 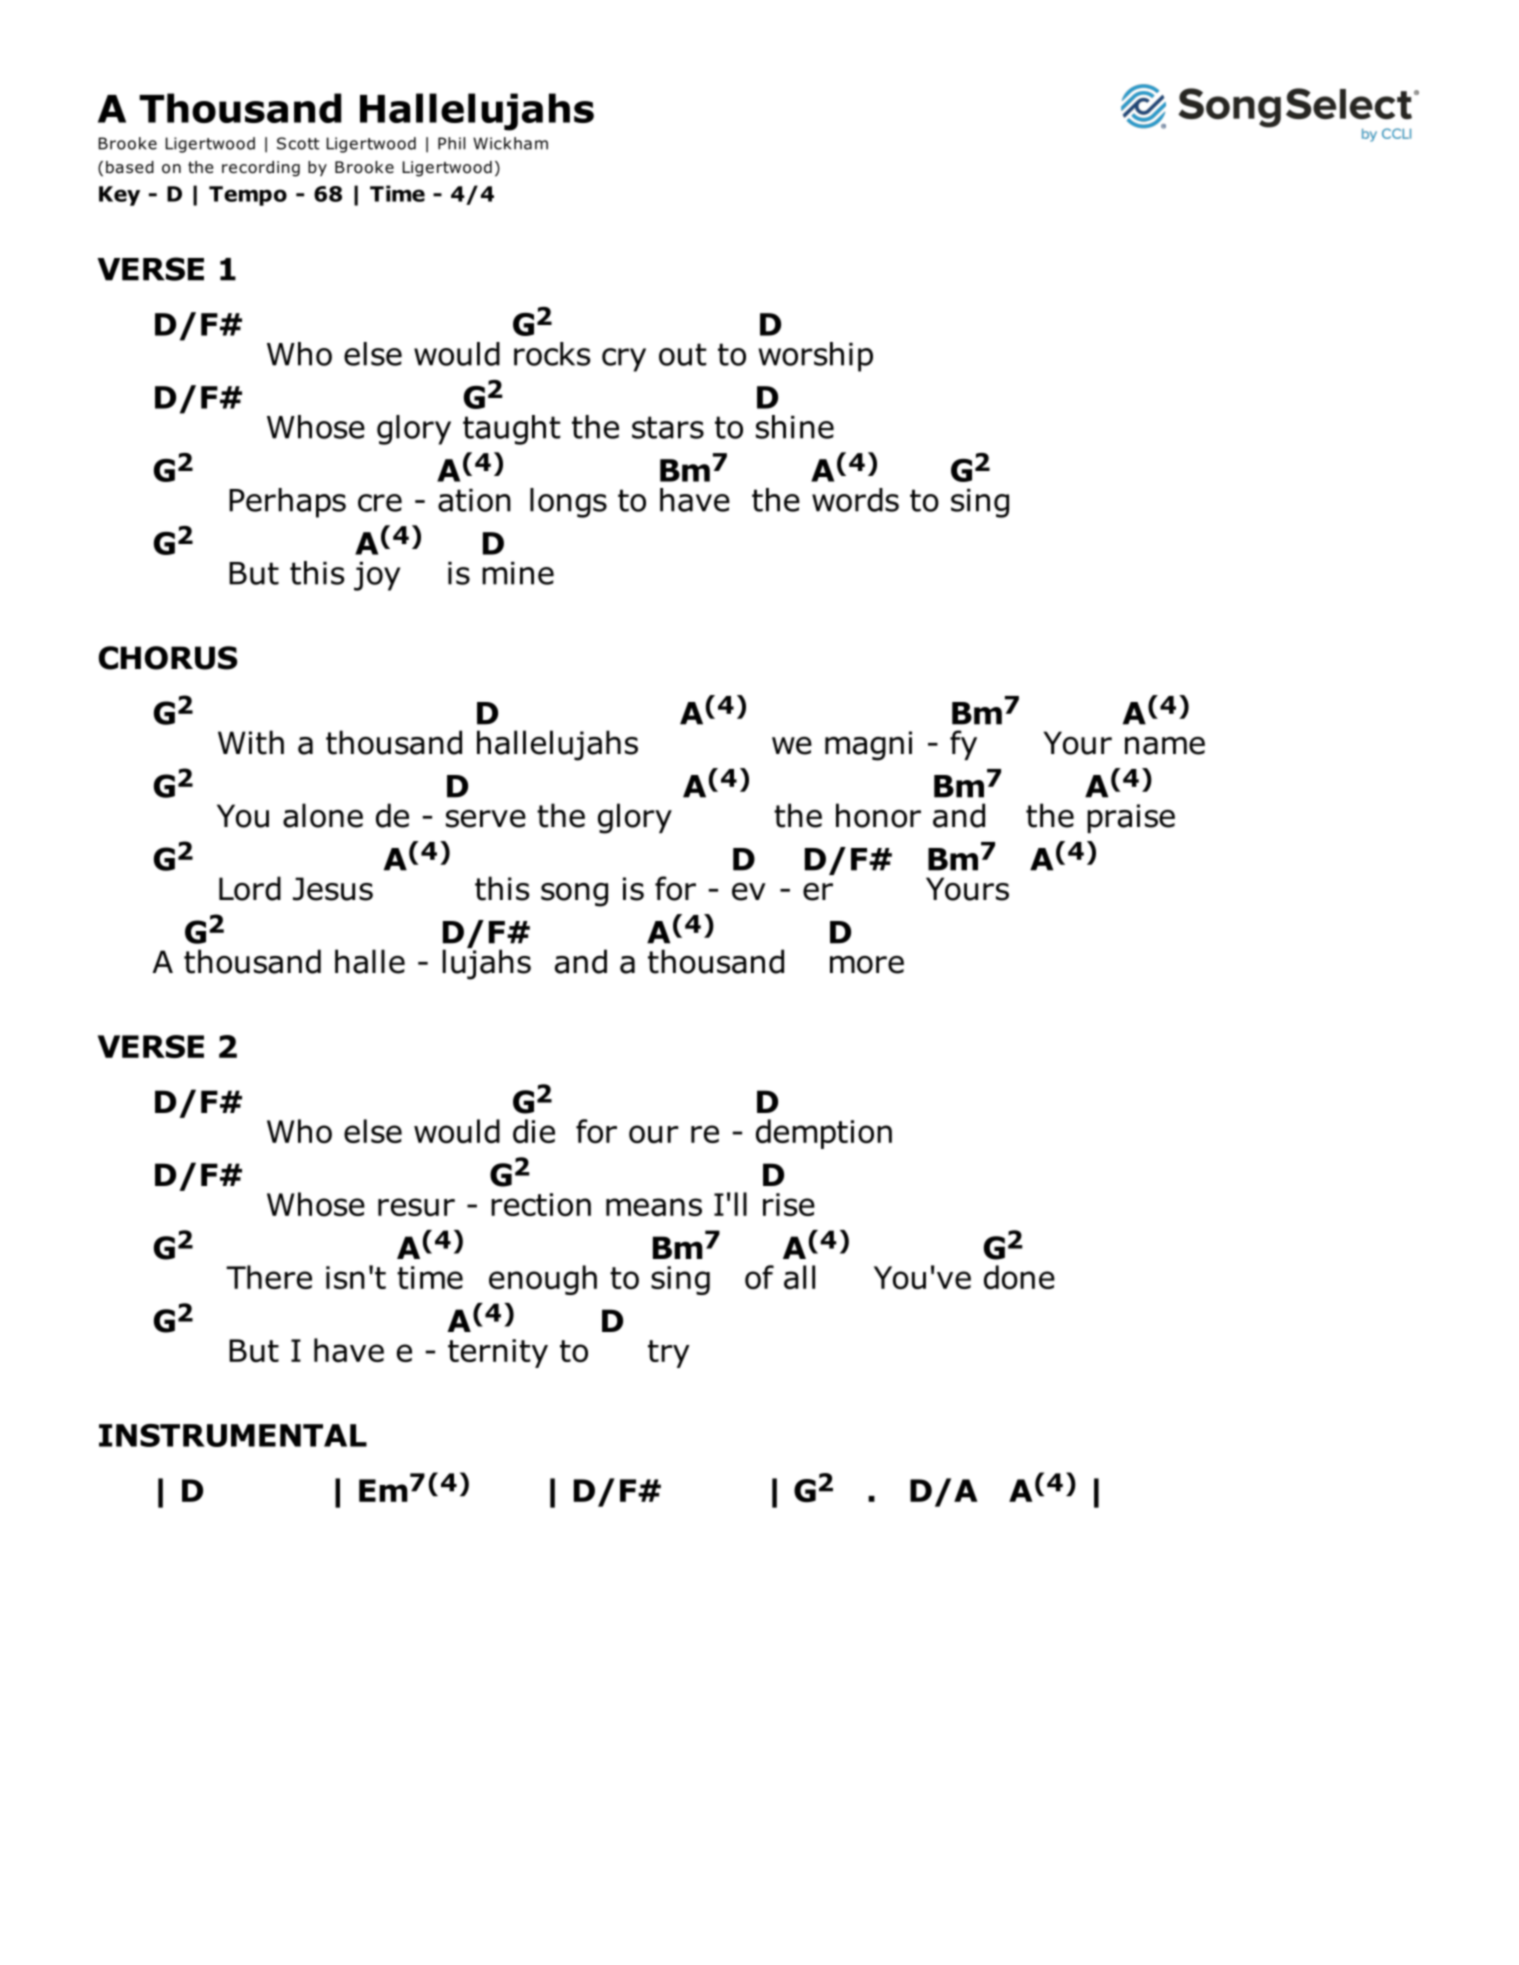 What do you see at coordinates (287, 503) in the document?
I see `Perhaps` at bounding box center [287, 503].
